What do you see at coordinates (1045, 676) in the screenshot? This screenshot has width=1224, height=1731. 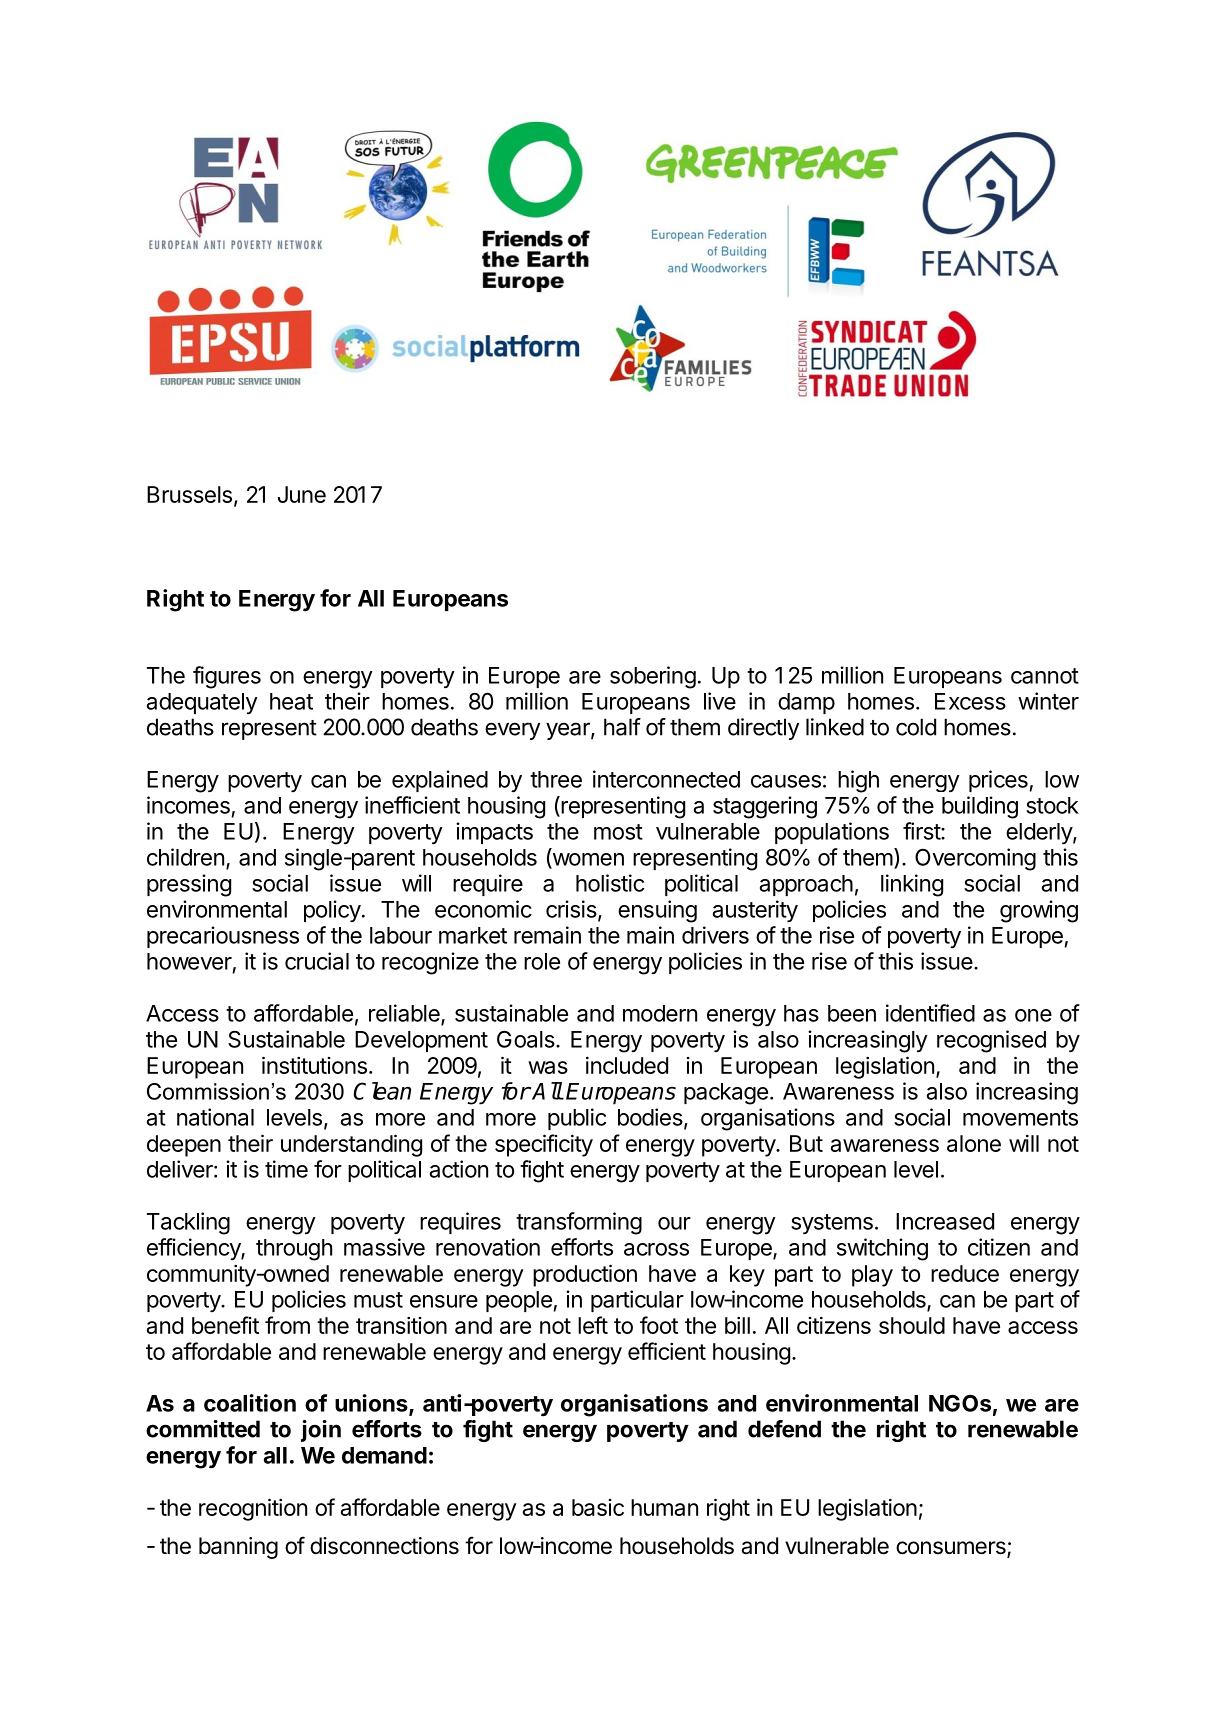 I see `cannot` at bounding box center [1045, 676].
